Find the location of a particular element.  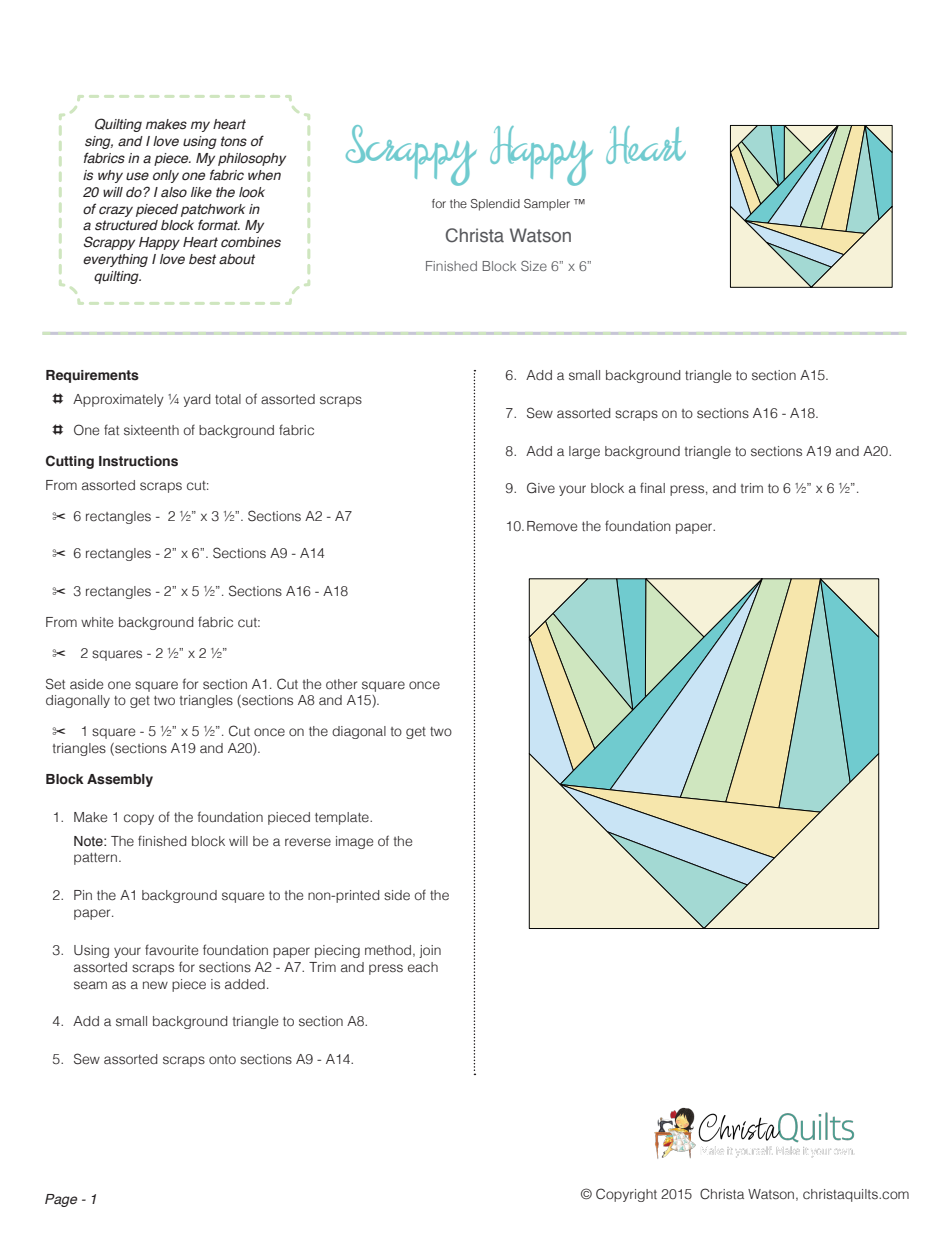

each is located at coordinates (423, 967).
